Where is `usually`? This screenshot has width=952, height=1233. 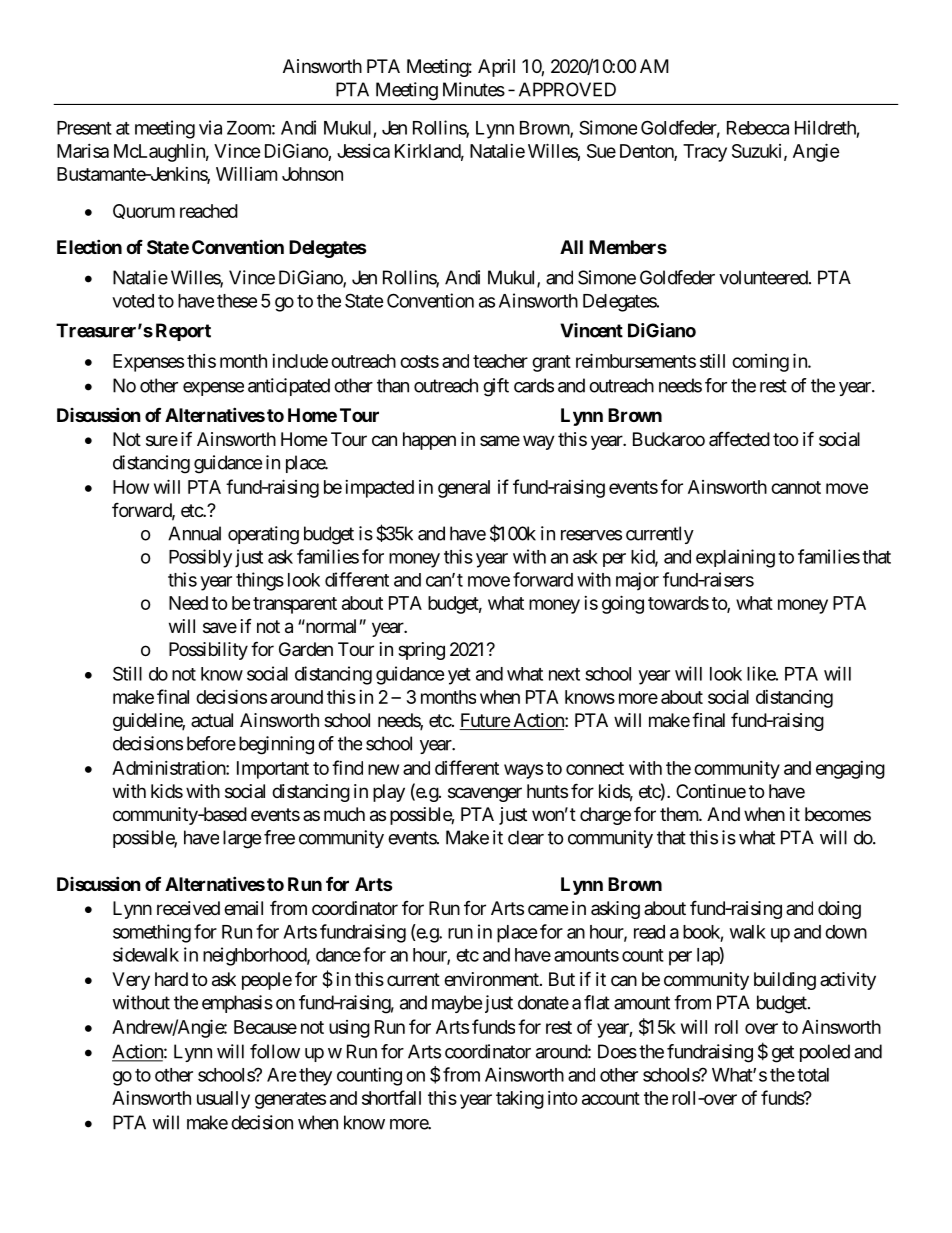 usually is located at coordinates (223, 1100).
